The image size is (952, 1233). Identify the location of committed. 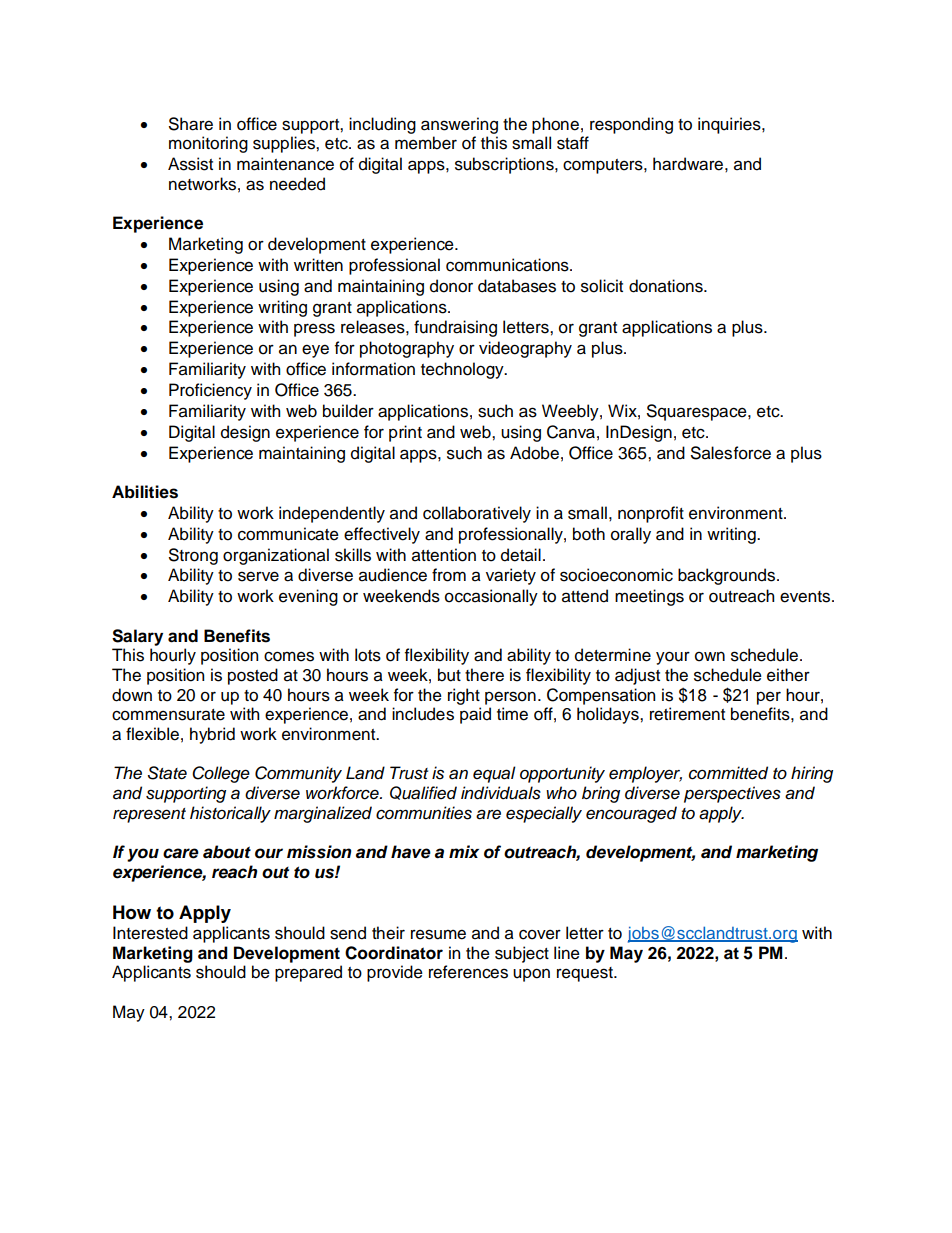
(728, 773).
